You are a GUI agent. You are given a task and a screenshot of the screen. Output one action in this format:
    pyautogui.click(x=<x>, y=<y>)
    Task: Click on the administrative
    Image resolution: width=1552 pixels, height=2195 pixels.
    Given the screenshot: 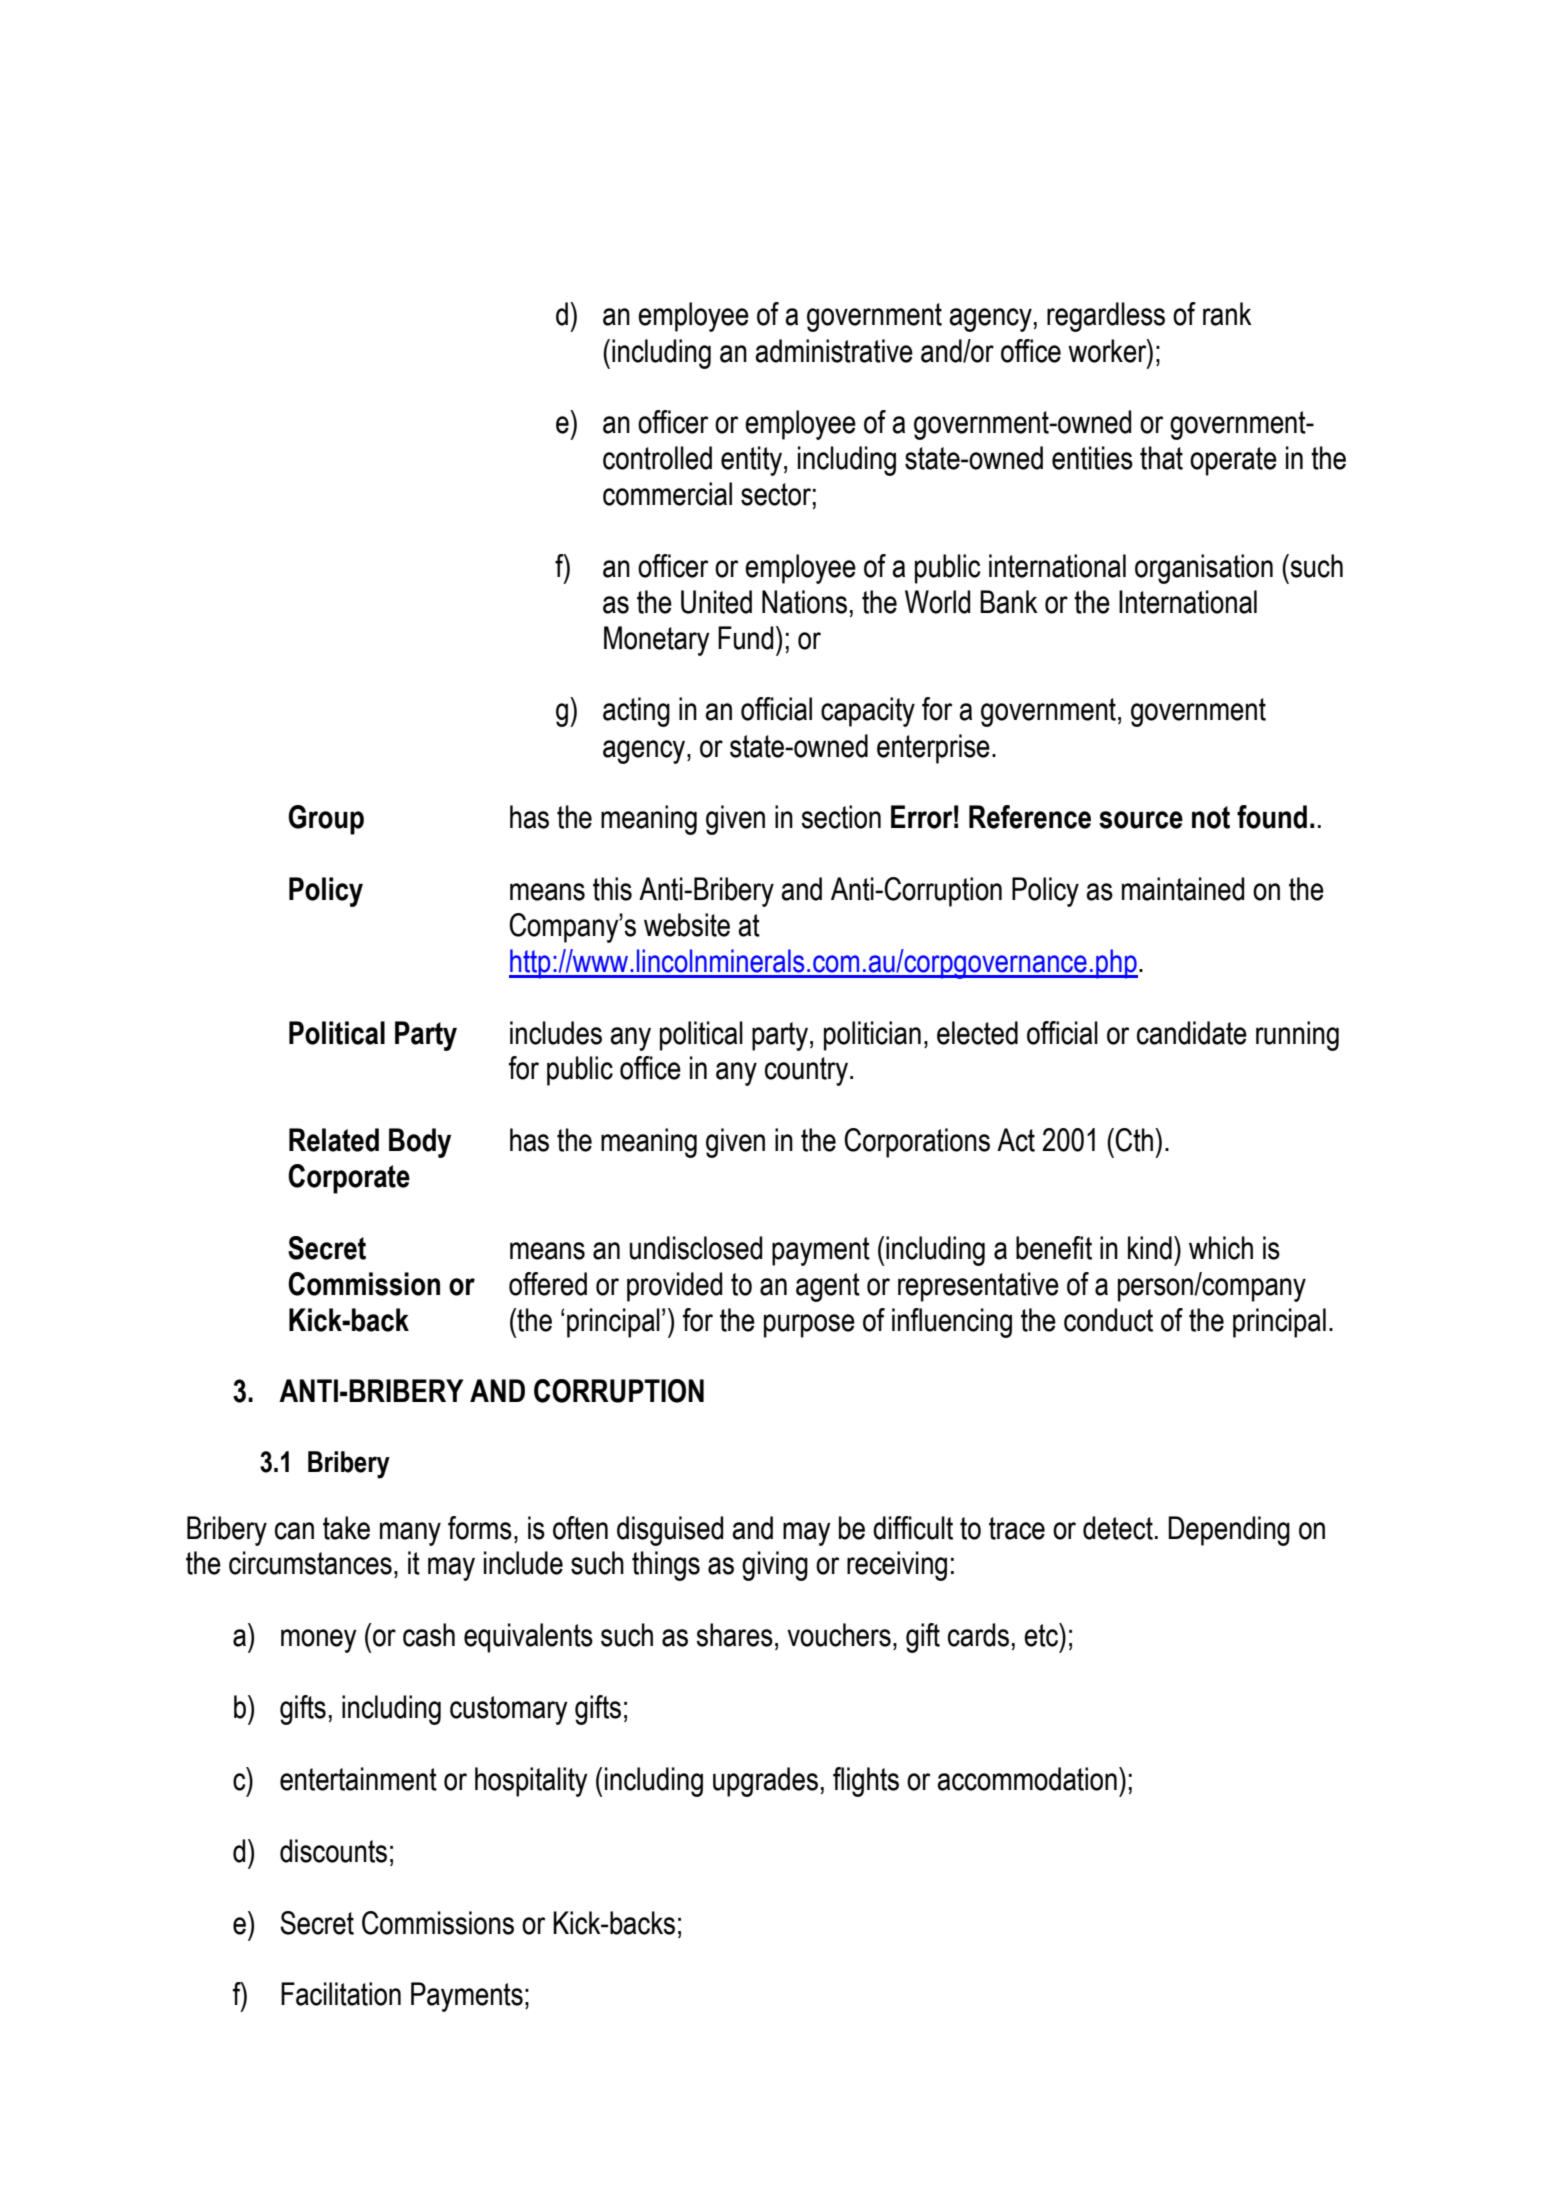 What is the action you would take?
    pyautogui.click(x=834, y=351)
